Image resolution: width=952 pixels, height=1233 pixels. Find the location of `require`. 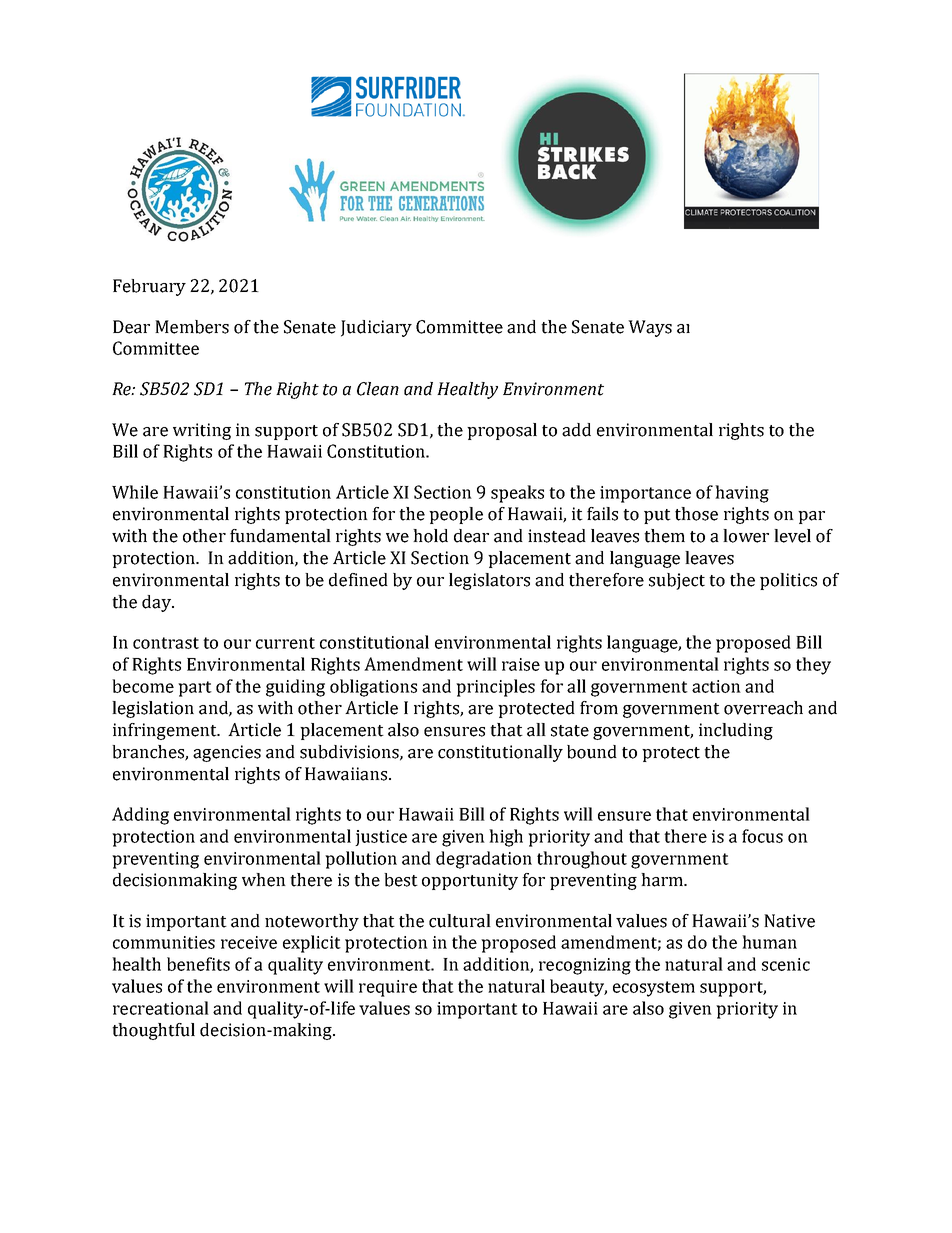

require is located at coordinates (388, 988).
